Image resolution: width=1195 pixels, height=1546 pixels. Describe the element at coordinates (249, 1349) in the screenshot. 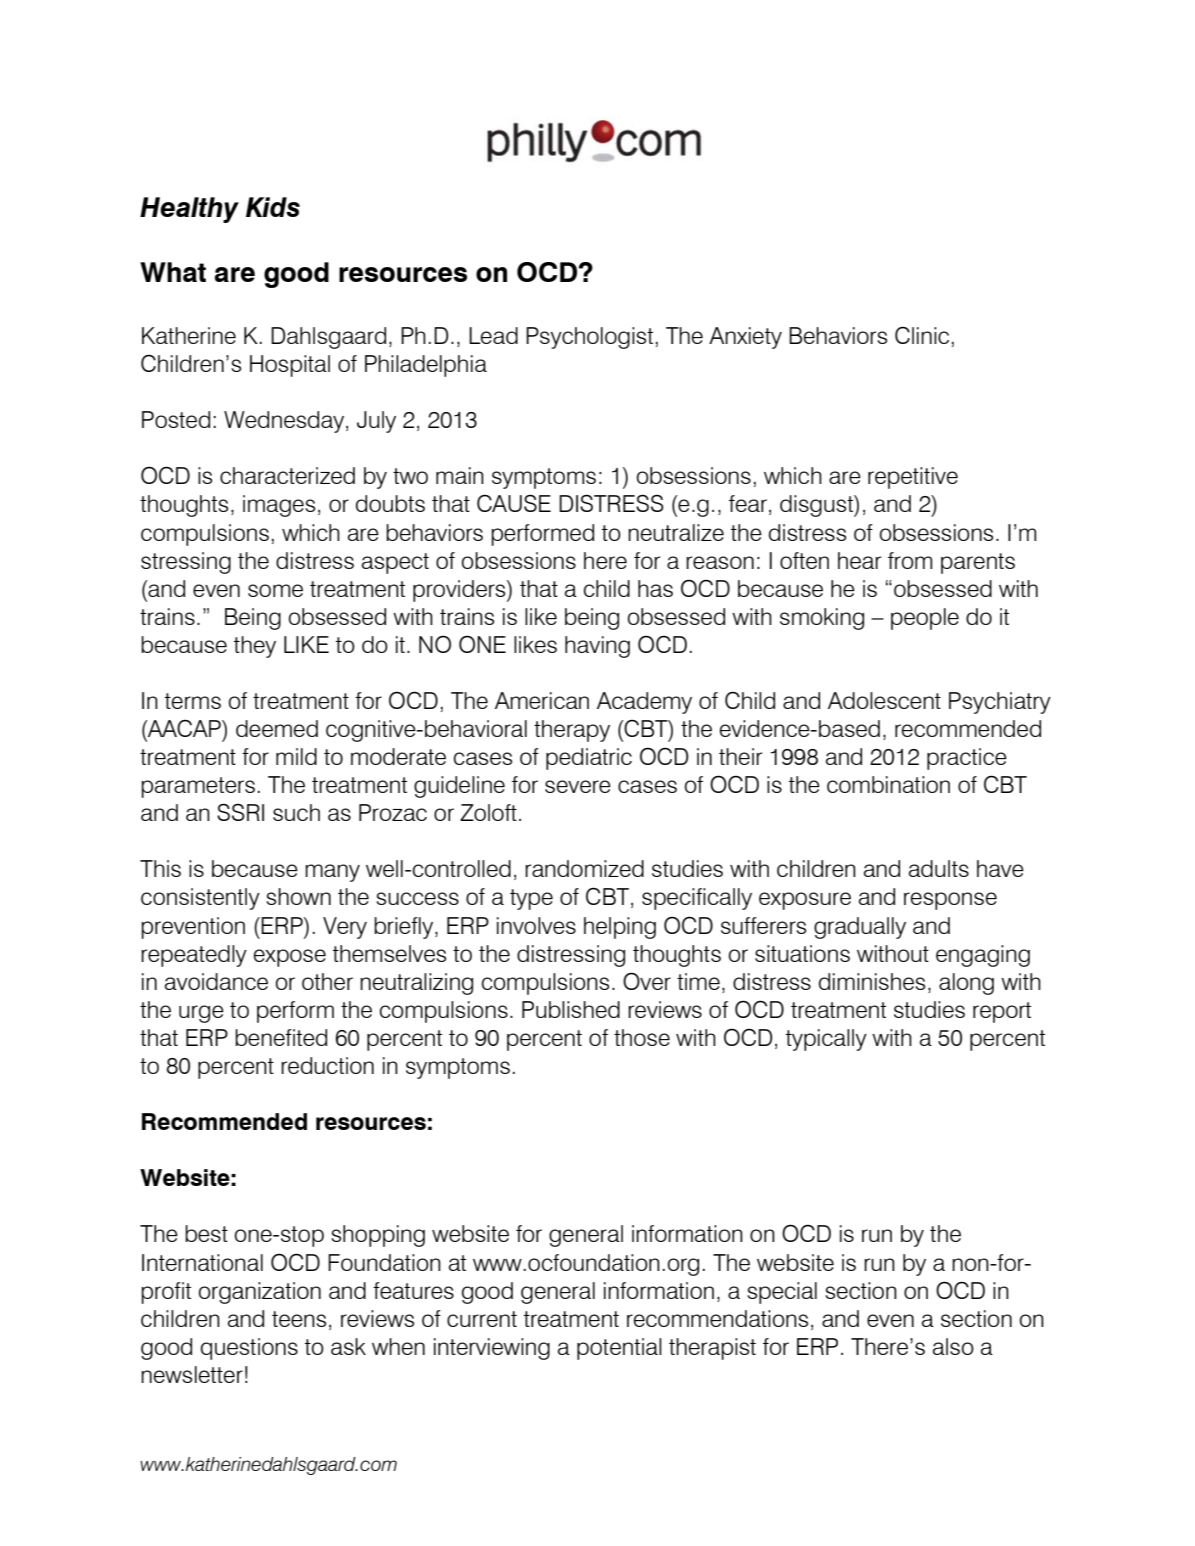

I see `questions` at that location.
